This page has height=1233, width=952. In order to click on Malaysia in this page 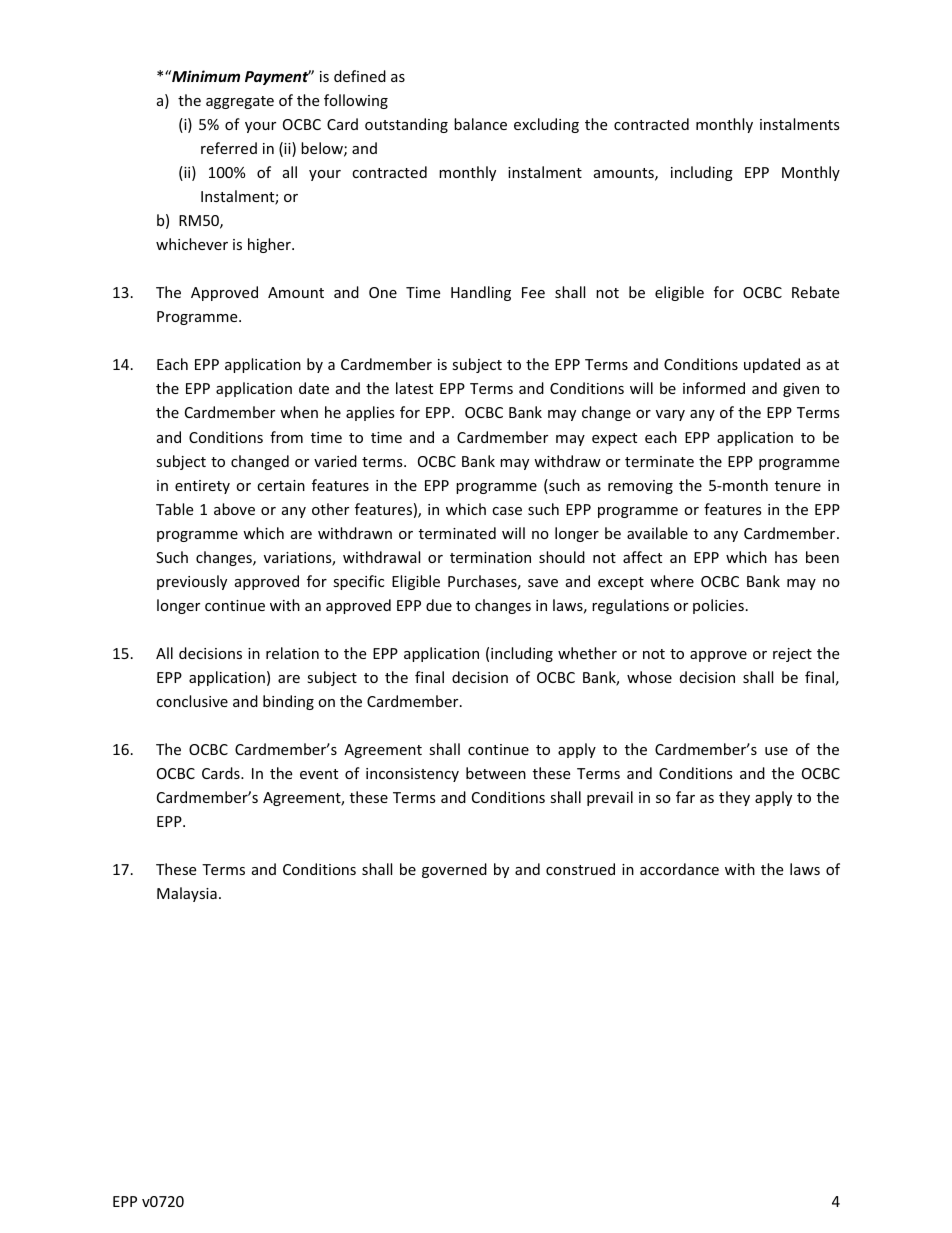, I will do `click(187, 894)`.
